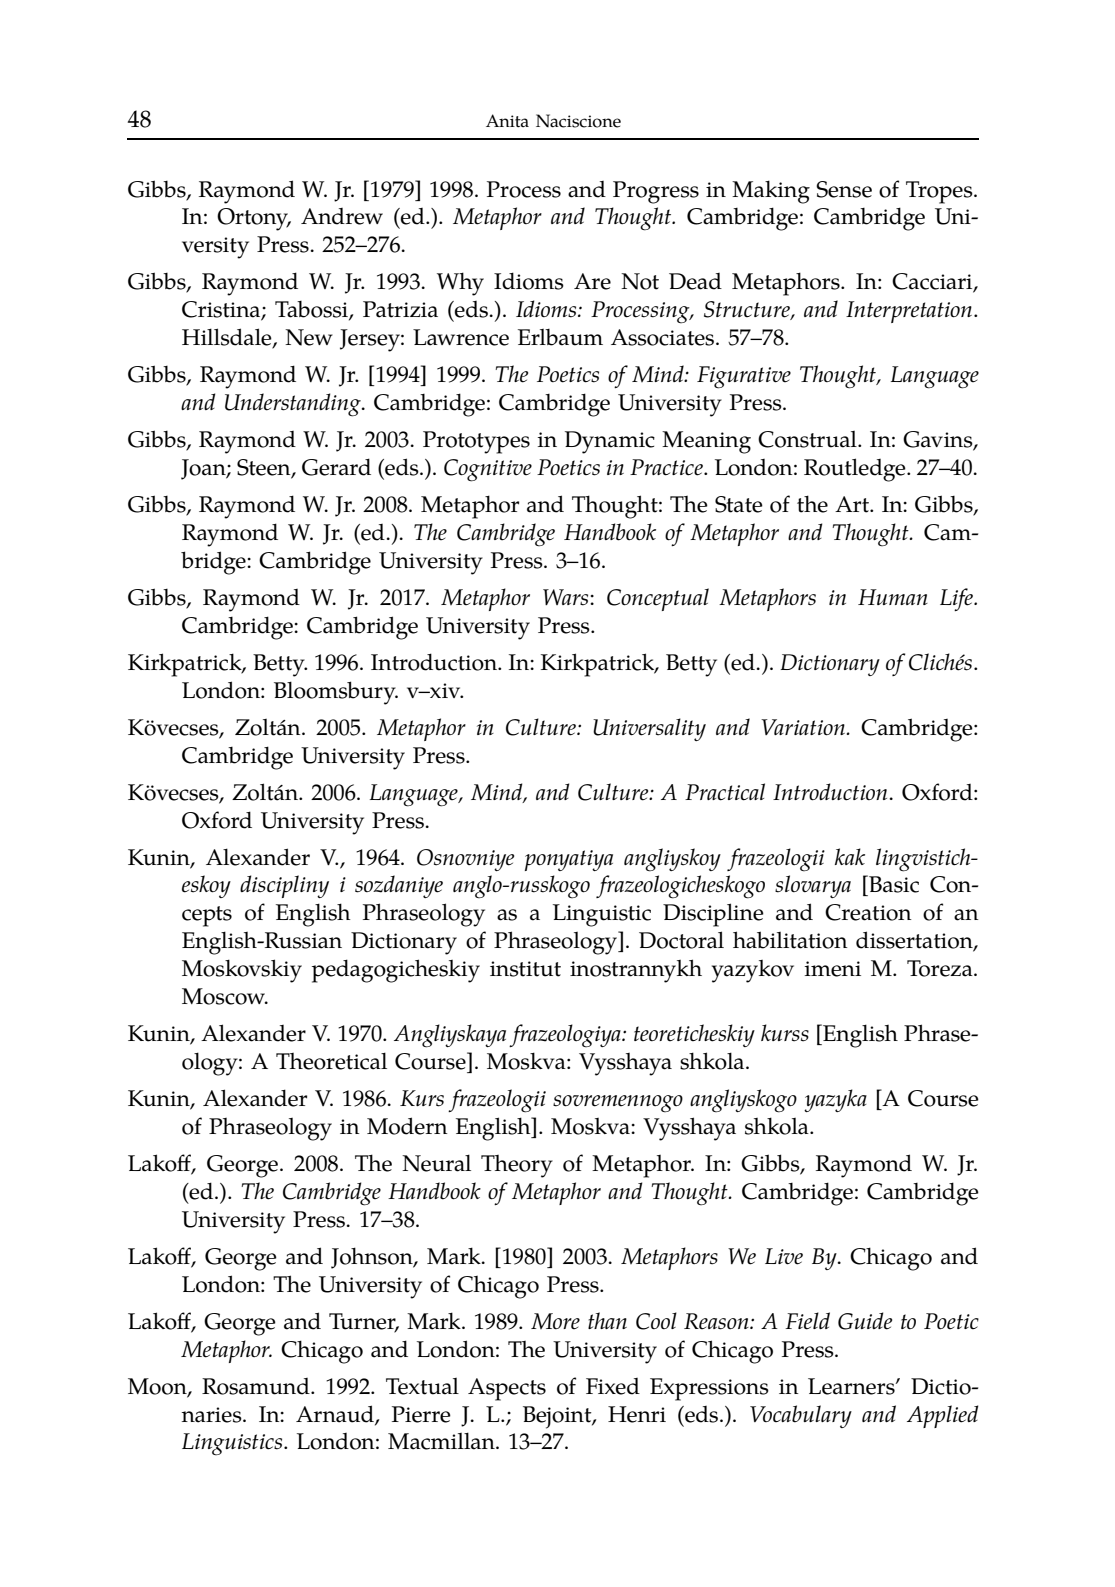 This image has width=1115, height=1587. I want to click on Learners, so click(852, 1386).
